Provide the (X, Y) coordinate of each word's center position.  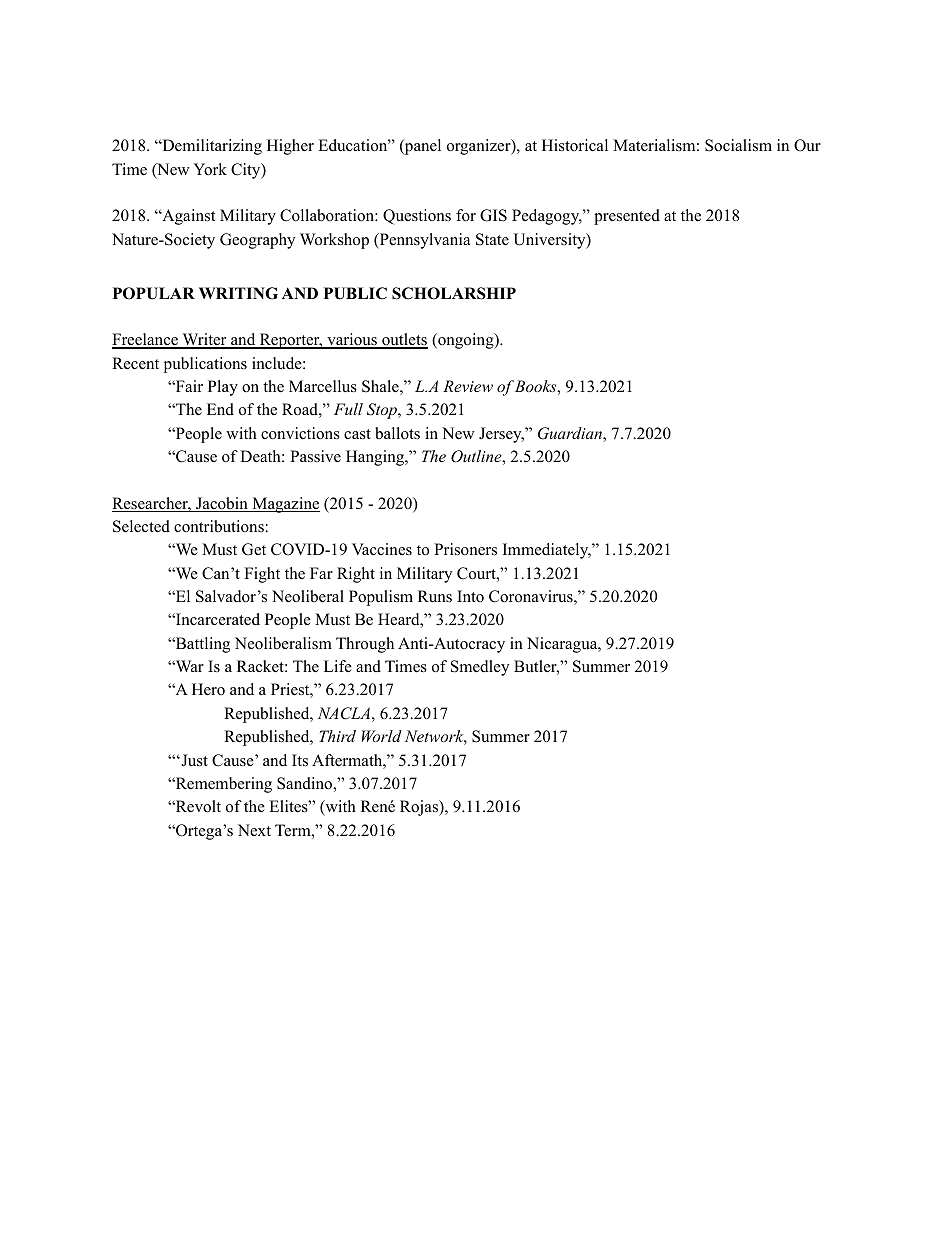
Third (337, 736)
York (210, 169)
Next (254, 830)
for (466, 215)
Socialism (738, 145)
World (382, 736)
